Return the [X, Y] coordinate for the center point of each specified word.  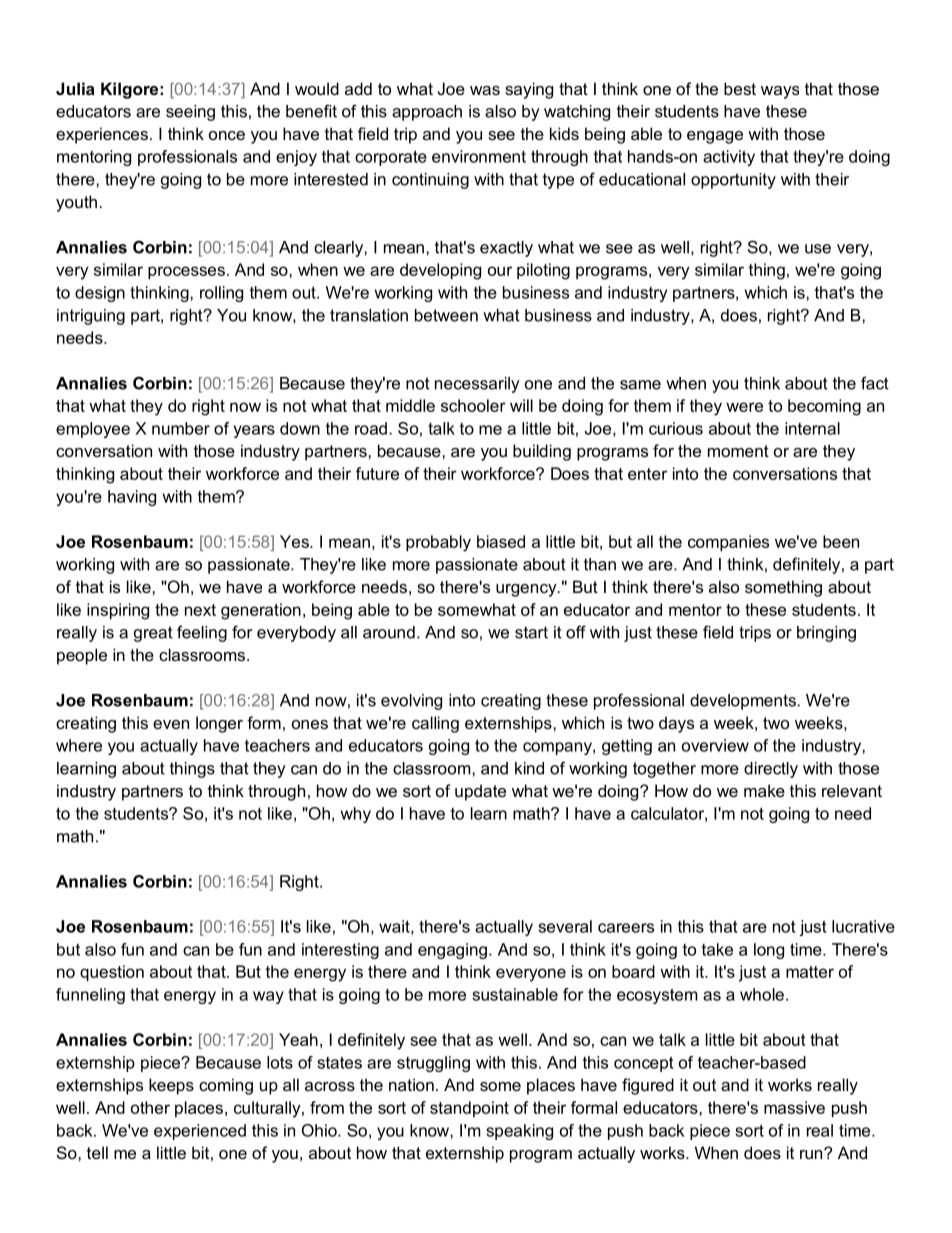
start [531, 632]
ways [780, 92]
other [150, 1107]
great [153, 634]
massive [794, 1107]
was [485, 90]
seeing [190, 113]
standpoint [469, 1109]
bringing [826, 634]
